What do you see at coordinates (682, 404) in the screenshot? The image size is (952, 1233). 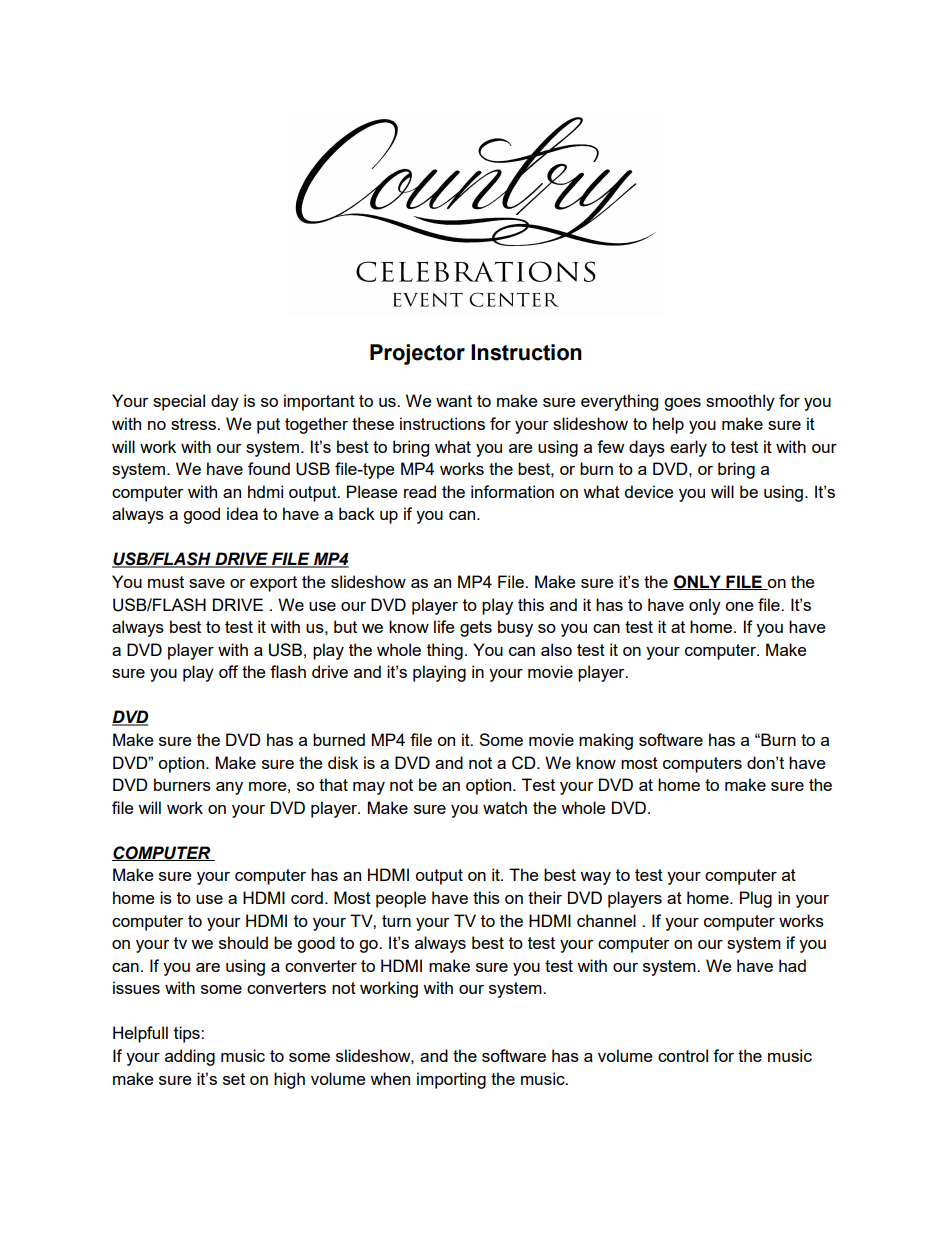 I see `goes` at bounding box center [682, 404].
